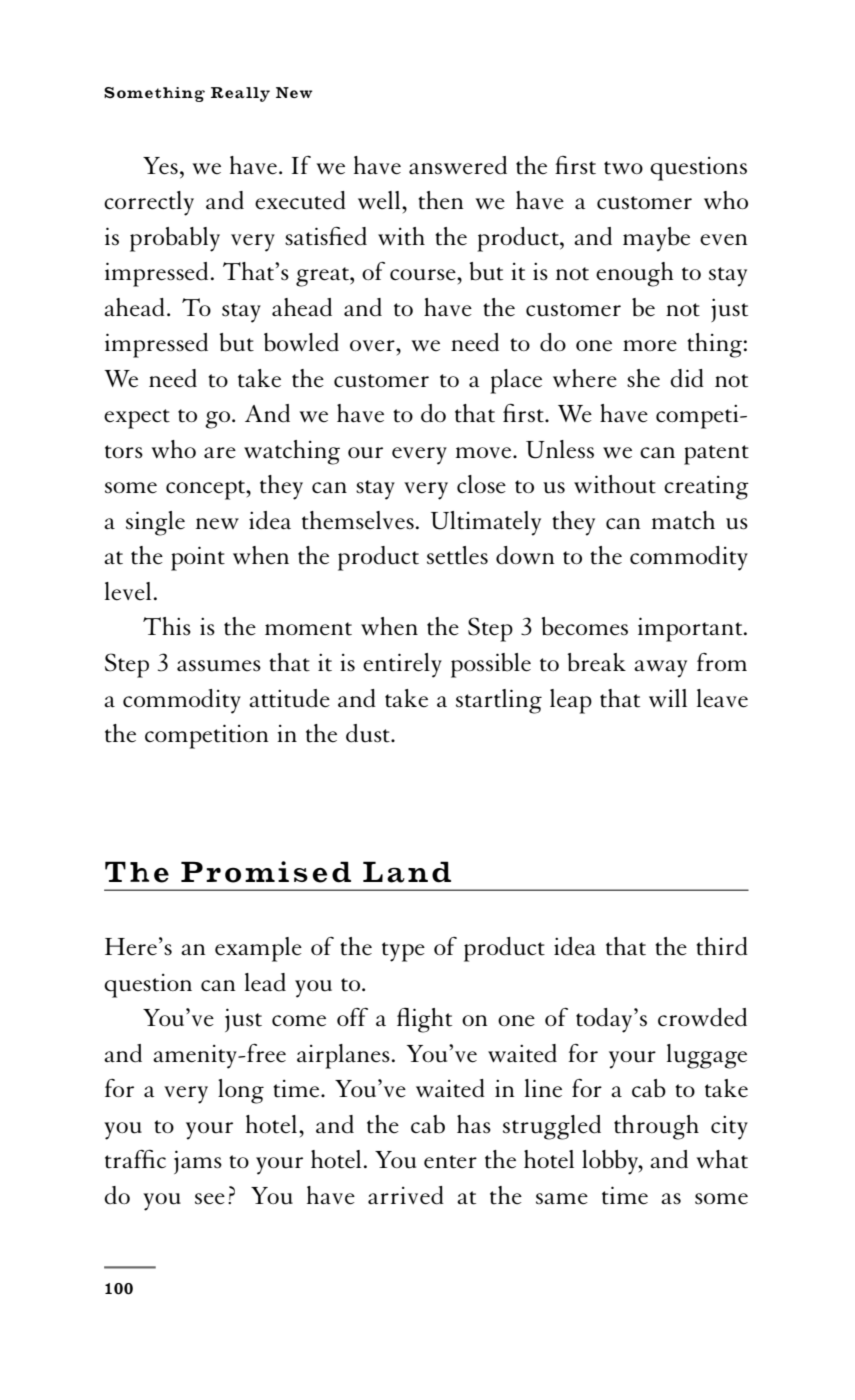  Describe the element at coordinates (643, 378) in the screenshot. I see `she` at that location.
